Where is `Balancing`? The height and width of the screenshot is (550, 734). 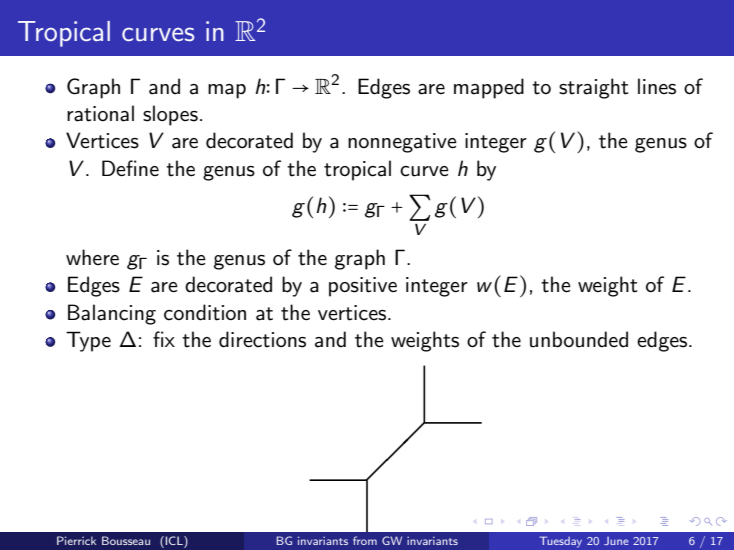
Balancing is located at coordinates (112, 314).
